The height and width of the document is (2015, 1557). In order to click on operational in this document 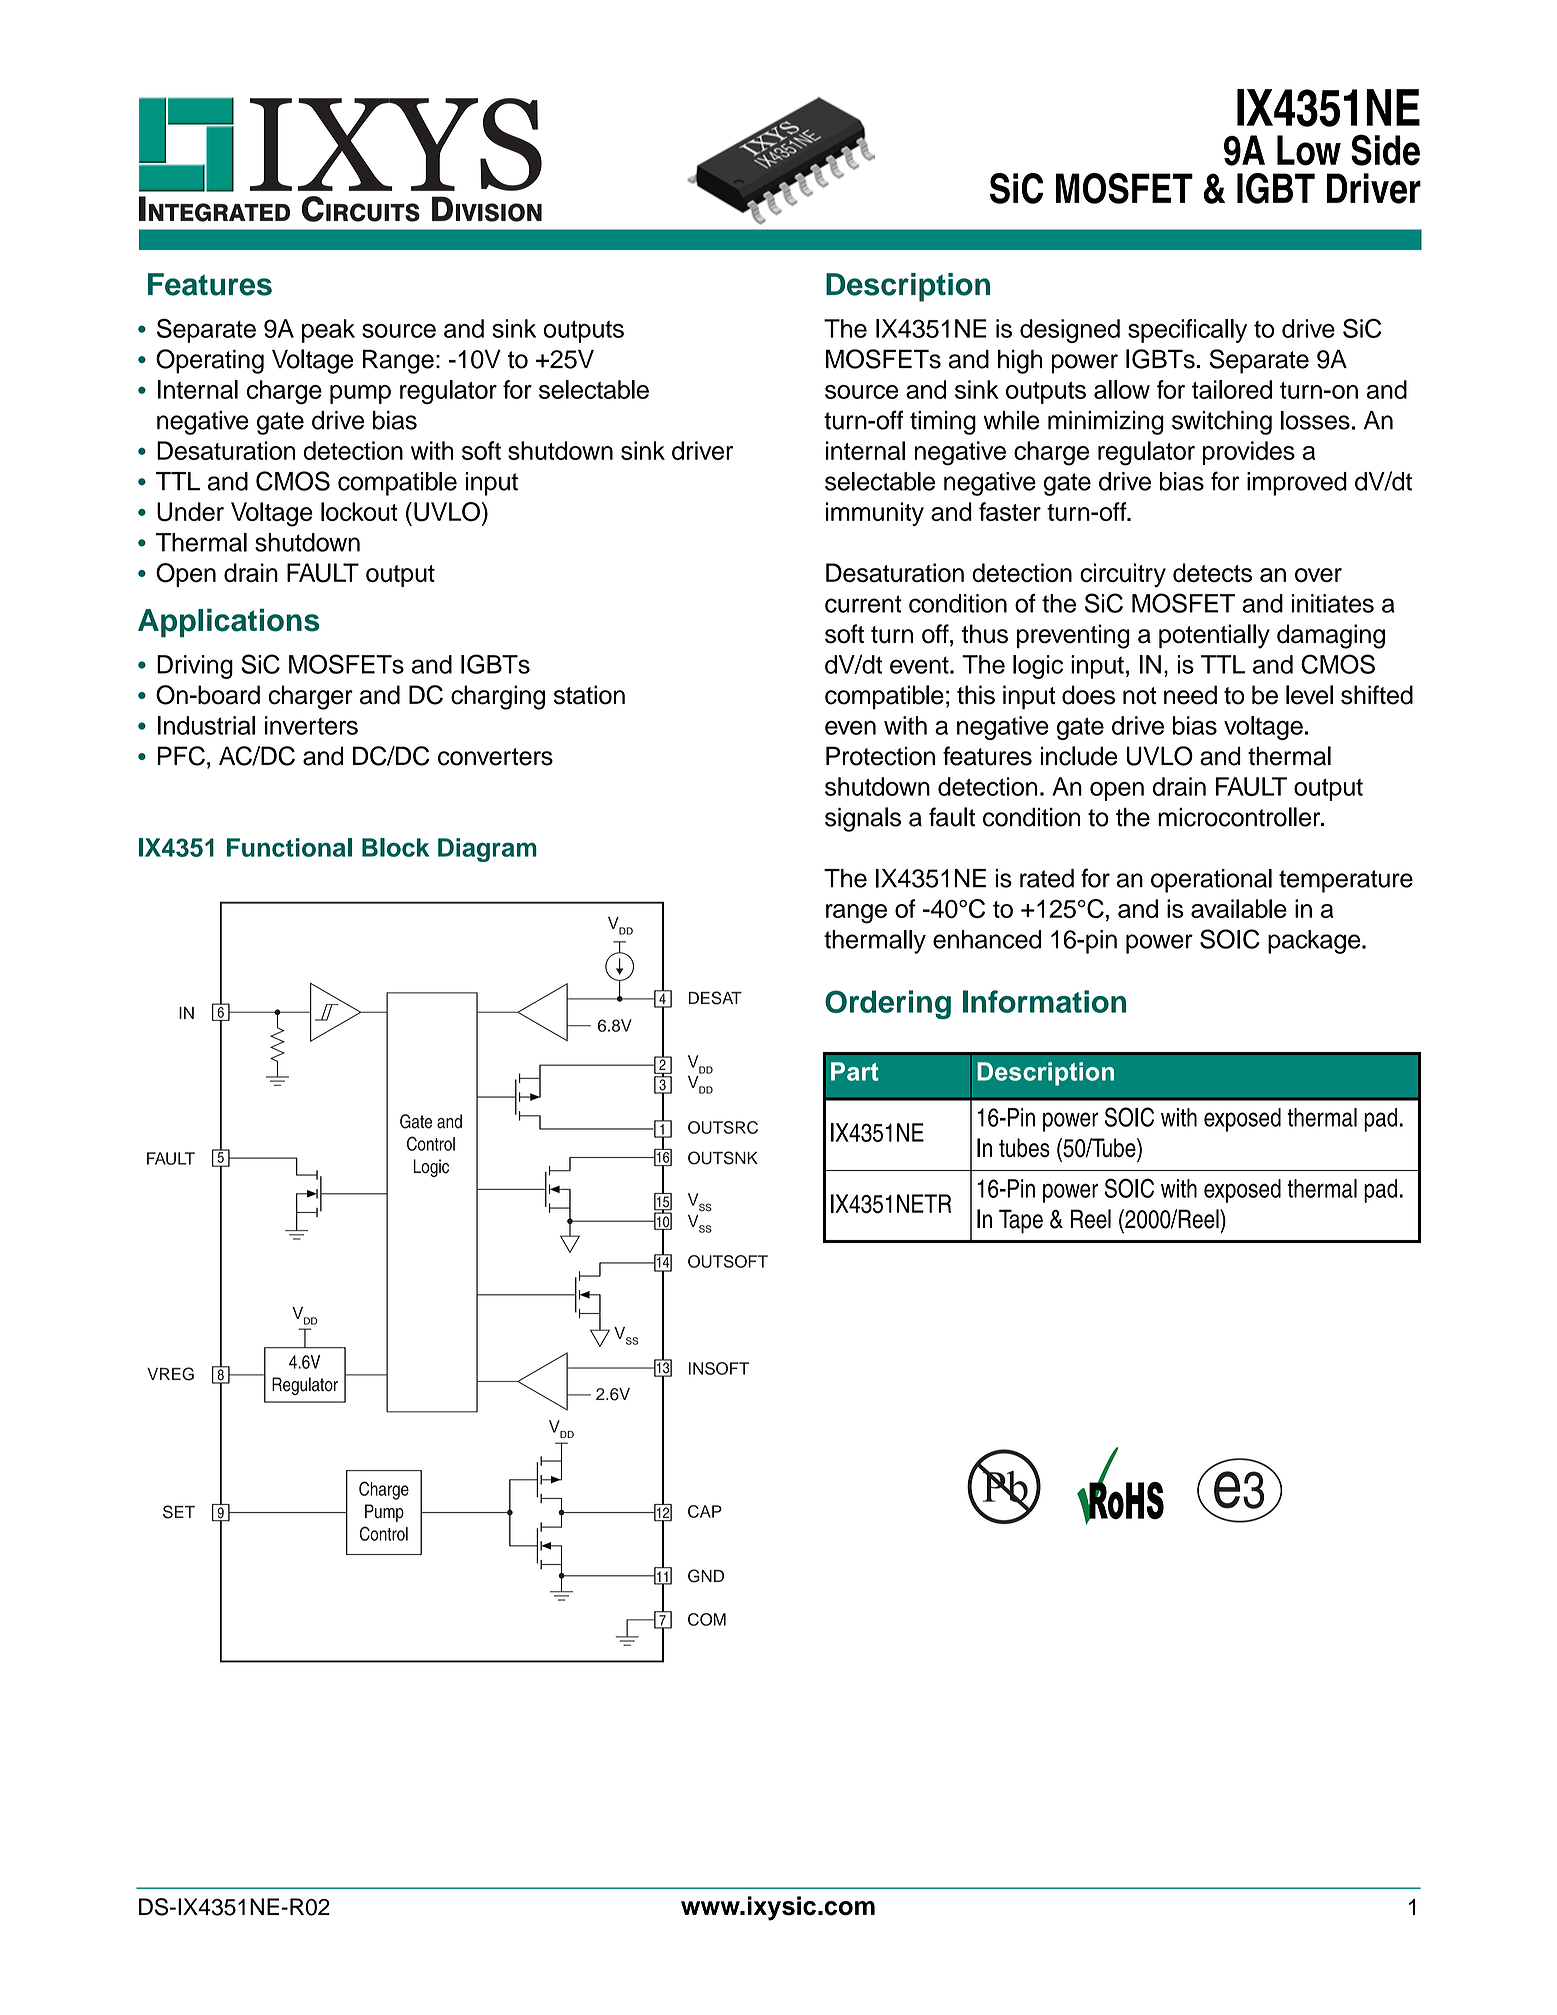, I will do `click(1211, 881)`.
